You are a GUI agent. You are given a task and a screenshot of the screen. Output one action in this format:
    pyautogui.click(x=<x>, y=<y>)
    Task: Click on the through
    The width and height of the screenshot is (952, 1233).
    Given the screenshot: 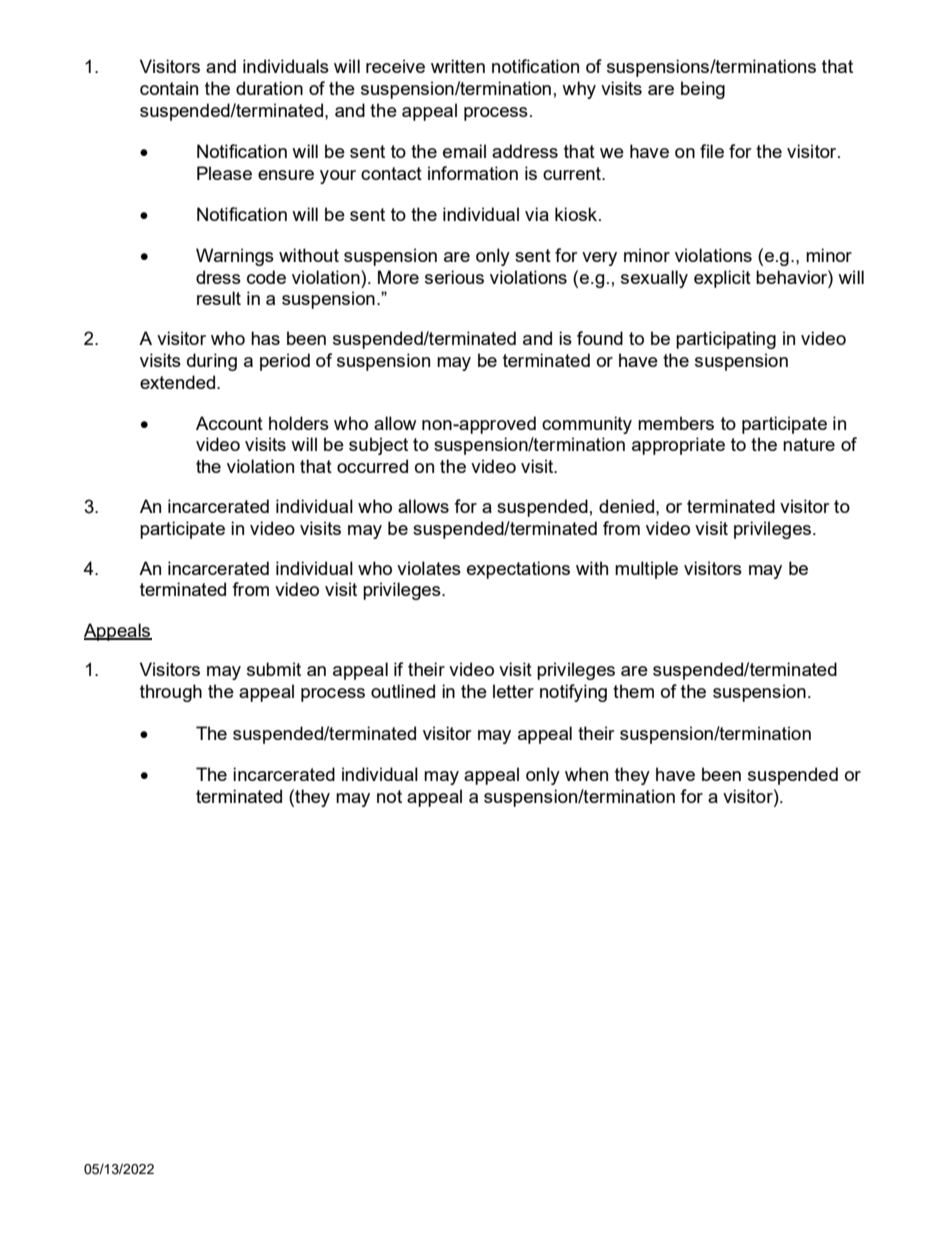 What is the action you would take?
    pyautogui.click(x=171, y=693)
